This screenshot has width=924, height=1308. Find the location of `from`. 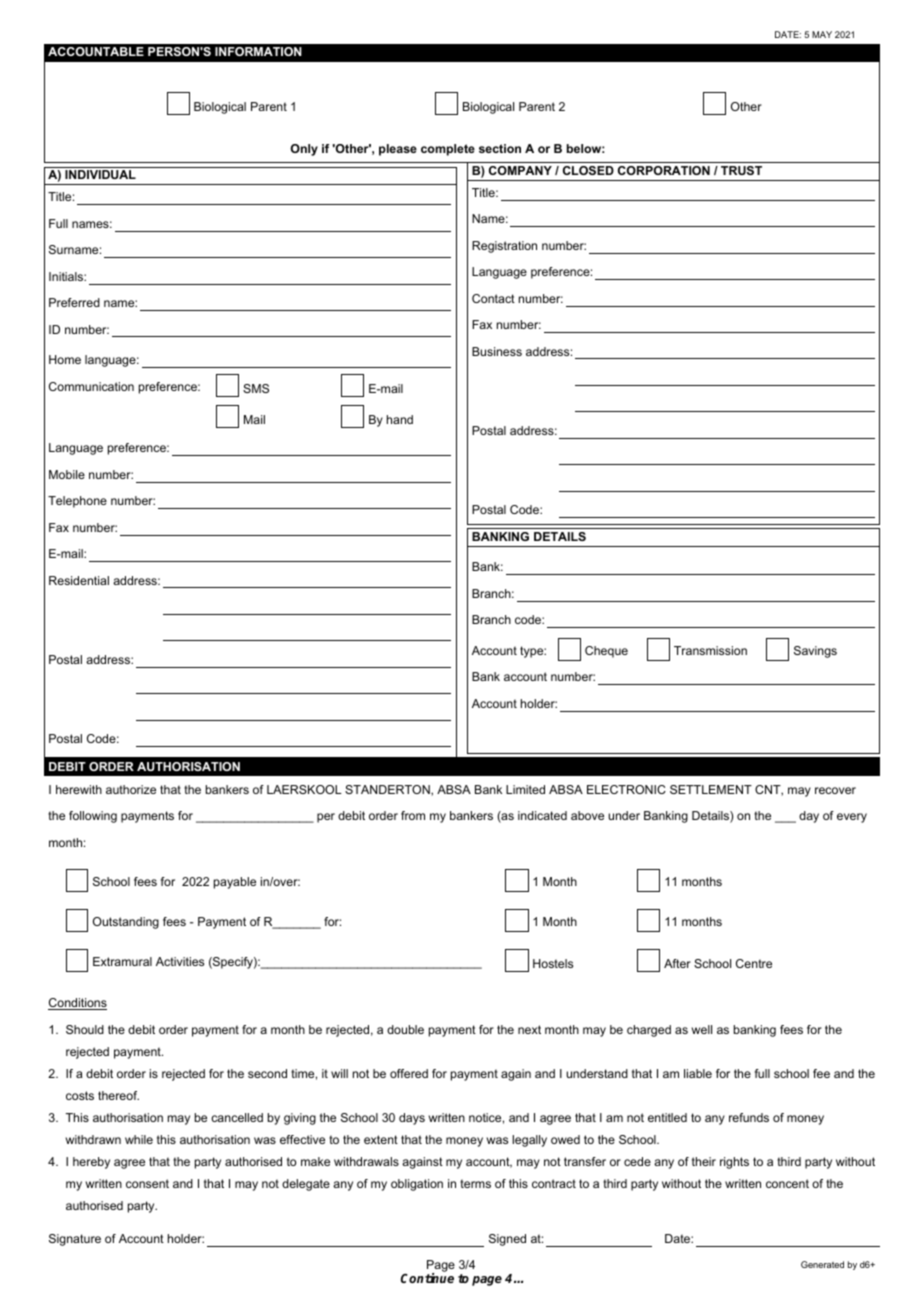

from is located at coordinates (413, 815).
